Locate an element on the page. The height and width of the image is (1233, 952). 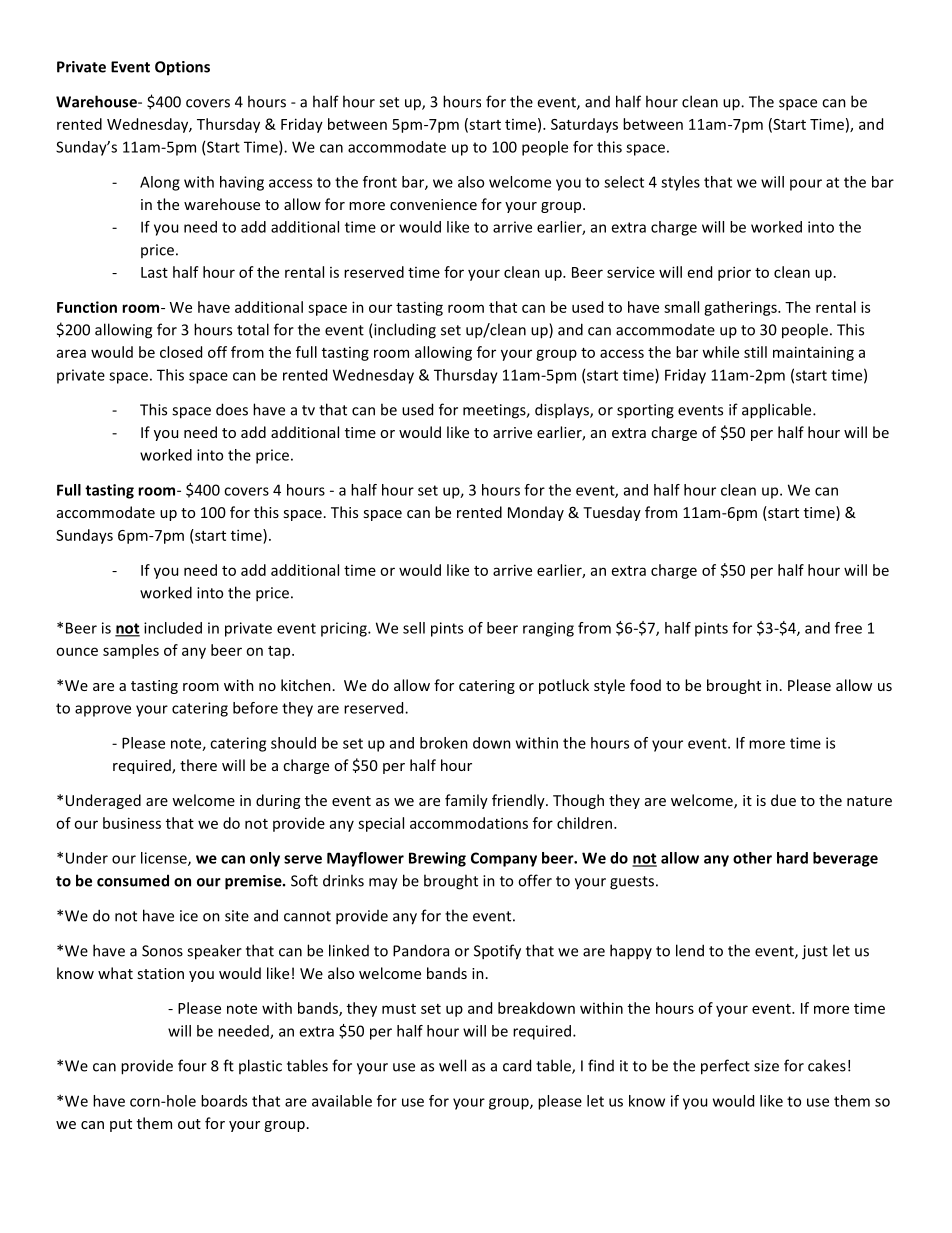
Options is located at coordinates (182, 68).
